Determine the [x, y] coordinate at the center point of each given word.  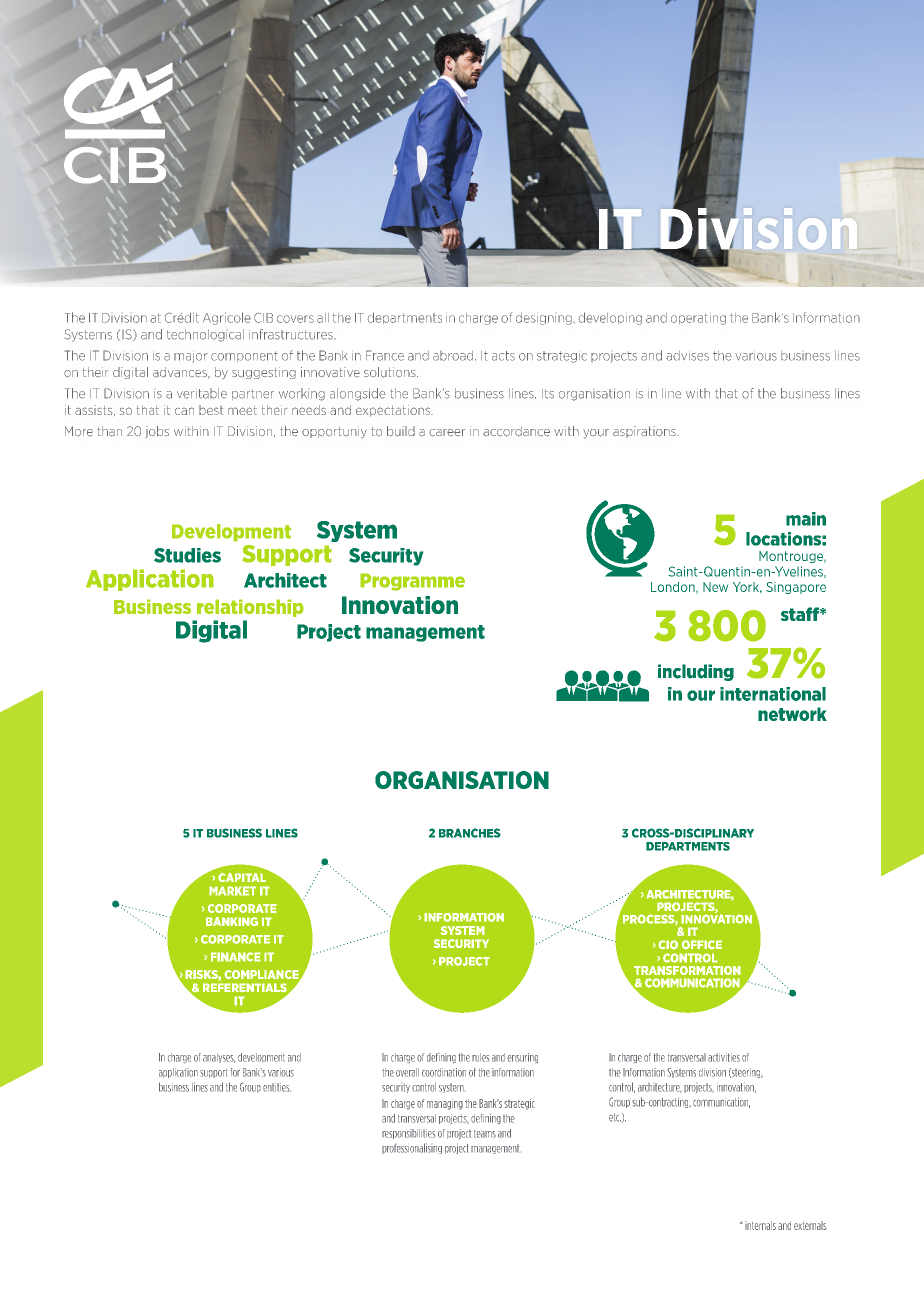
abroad [454, 356]
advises [687, 356]
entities [277, 1087]
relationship [250, 608]
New [715, 587]
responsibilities [408, 1134]
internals [760, 1225]
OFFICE [702, 945]
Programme [412, 582]
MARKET [232, 891]
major [191, 358]
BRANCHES [470, 833]
